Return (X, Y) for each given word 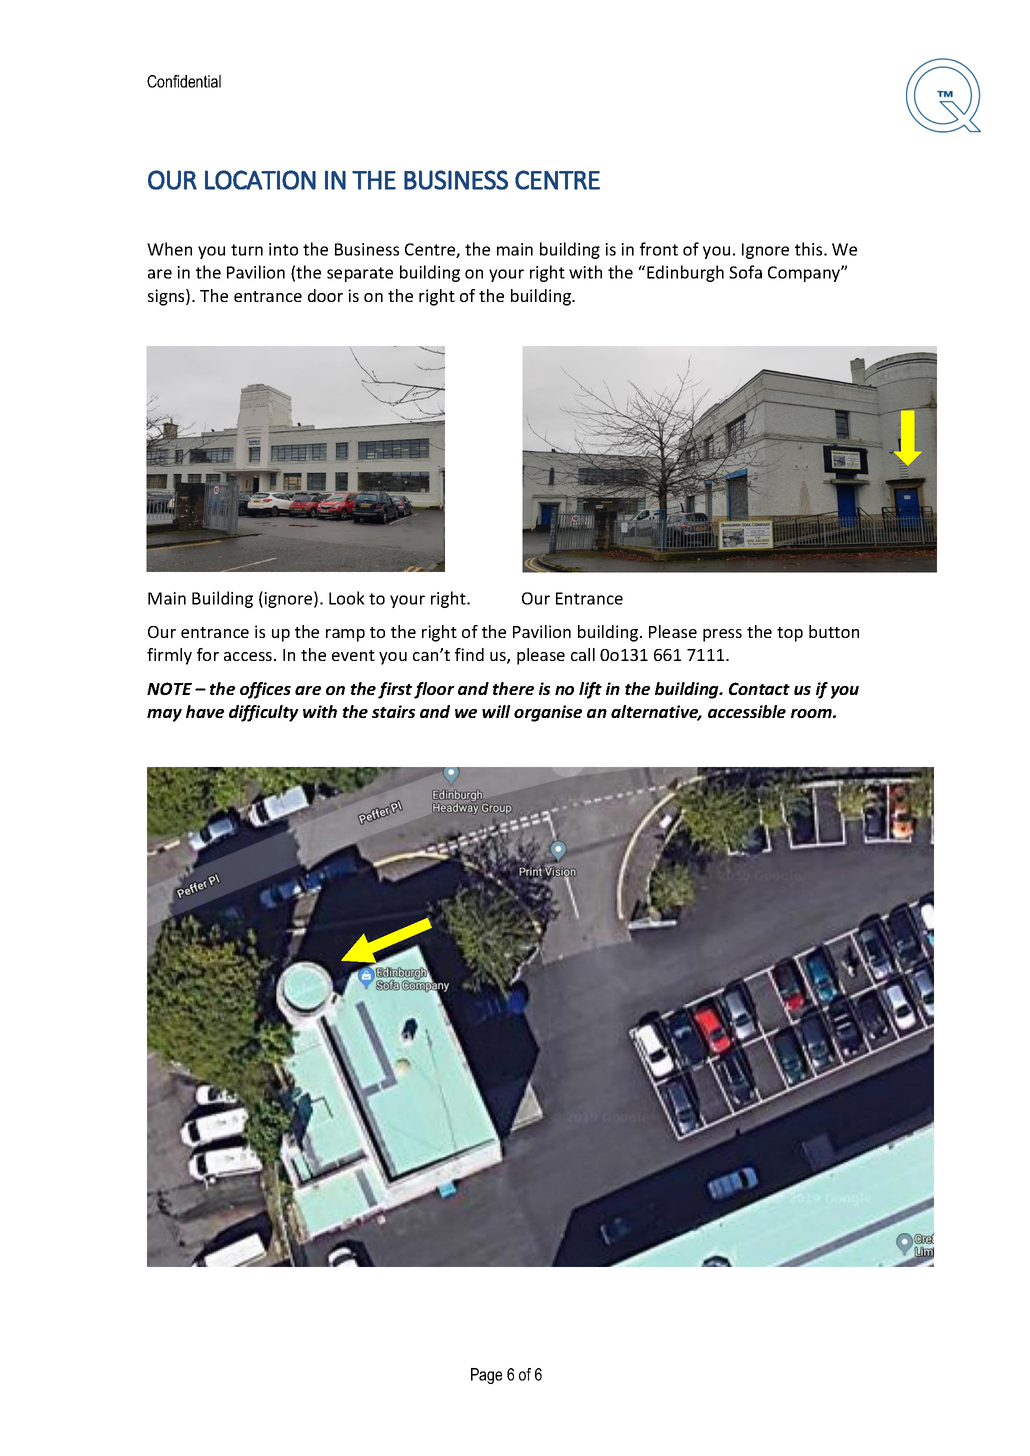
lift (590, 690)
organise (548, 713)
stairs (393, 711)
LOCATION (260, 180)
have (205, 711)
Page (486, 1376)
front (659, 249)
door (325, 295)
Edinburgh (685, 273)
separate (360, 274)
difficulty (264, 713)
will (496, 711)
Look (347, 598)
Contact (759, 688)
